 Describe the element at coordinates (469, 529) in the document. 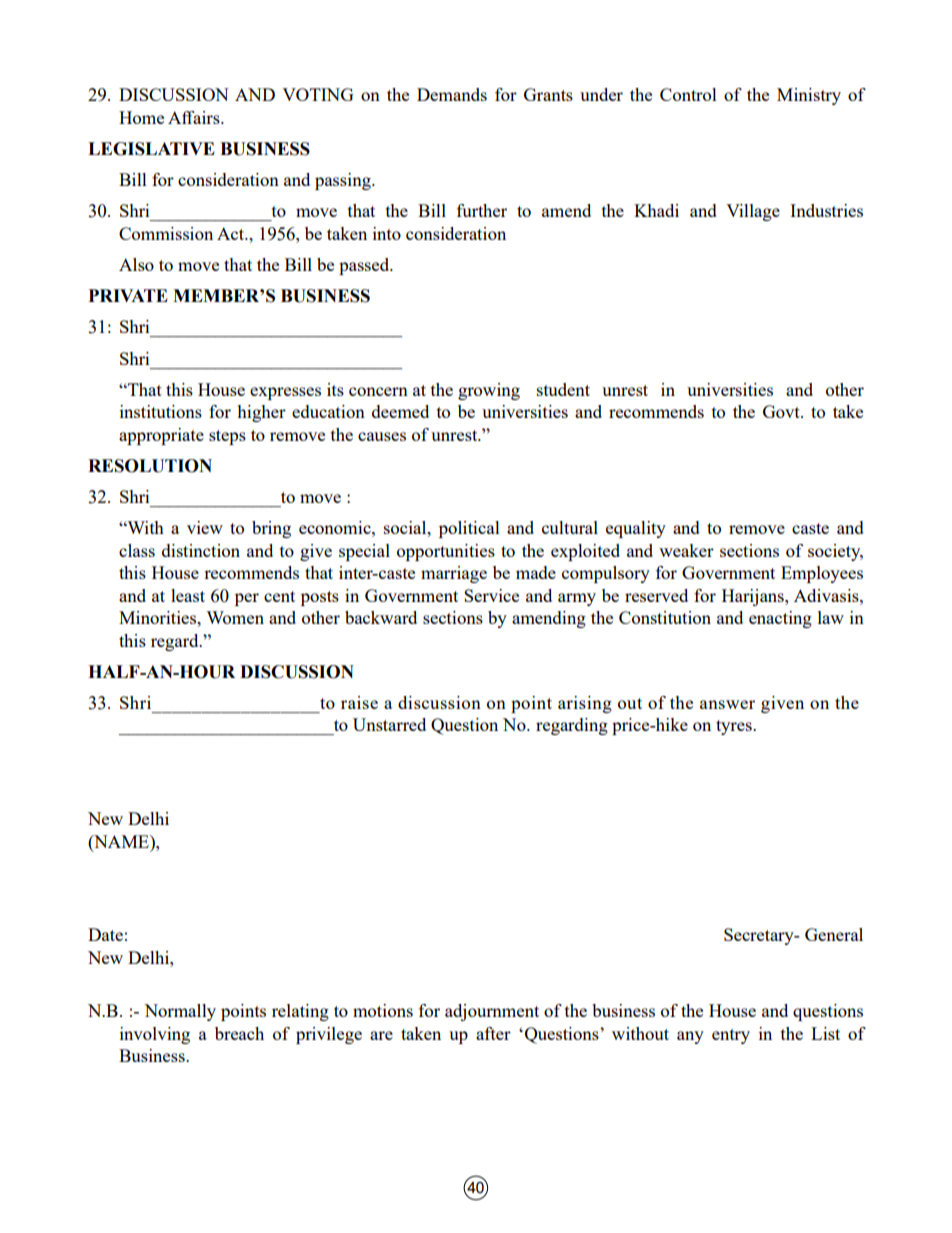

I see `political` at that location.
